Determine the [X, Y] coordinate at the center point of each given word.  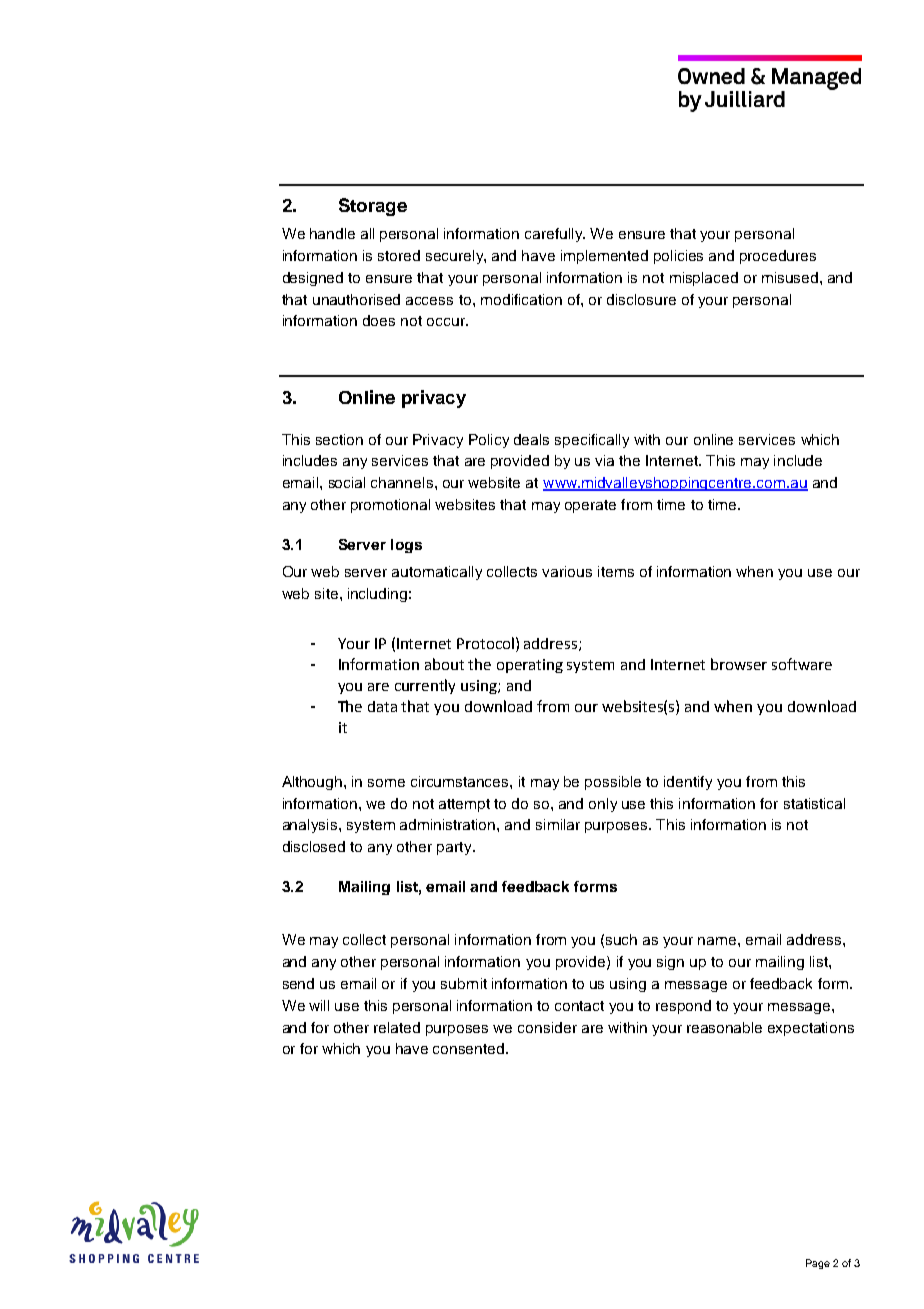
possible [613, 783]
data [382, 706]
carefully [555, 235]
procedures [778, 257]
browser [739, 664]
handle [332, 233]
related [397, 1027]
